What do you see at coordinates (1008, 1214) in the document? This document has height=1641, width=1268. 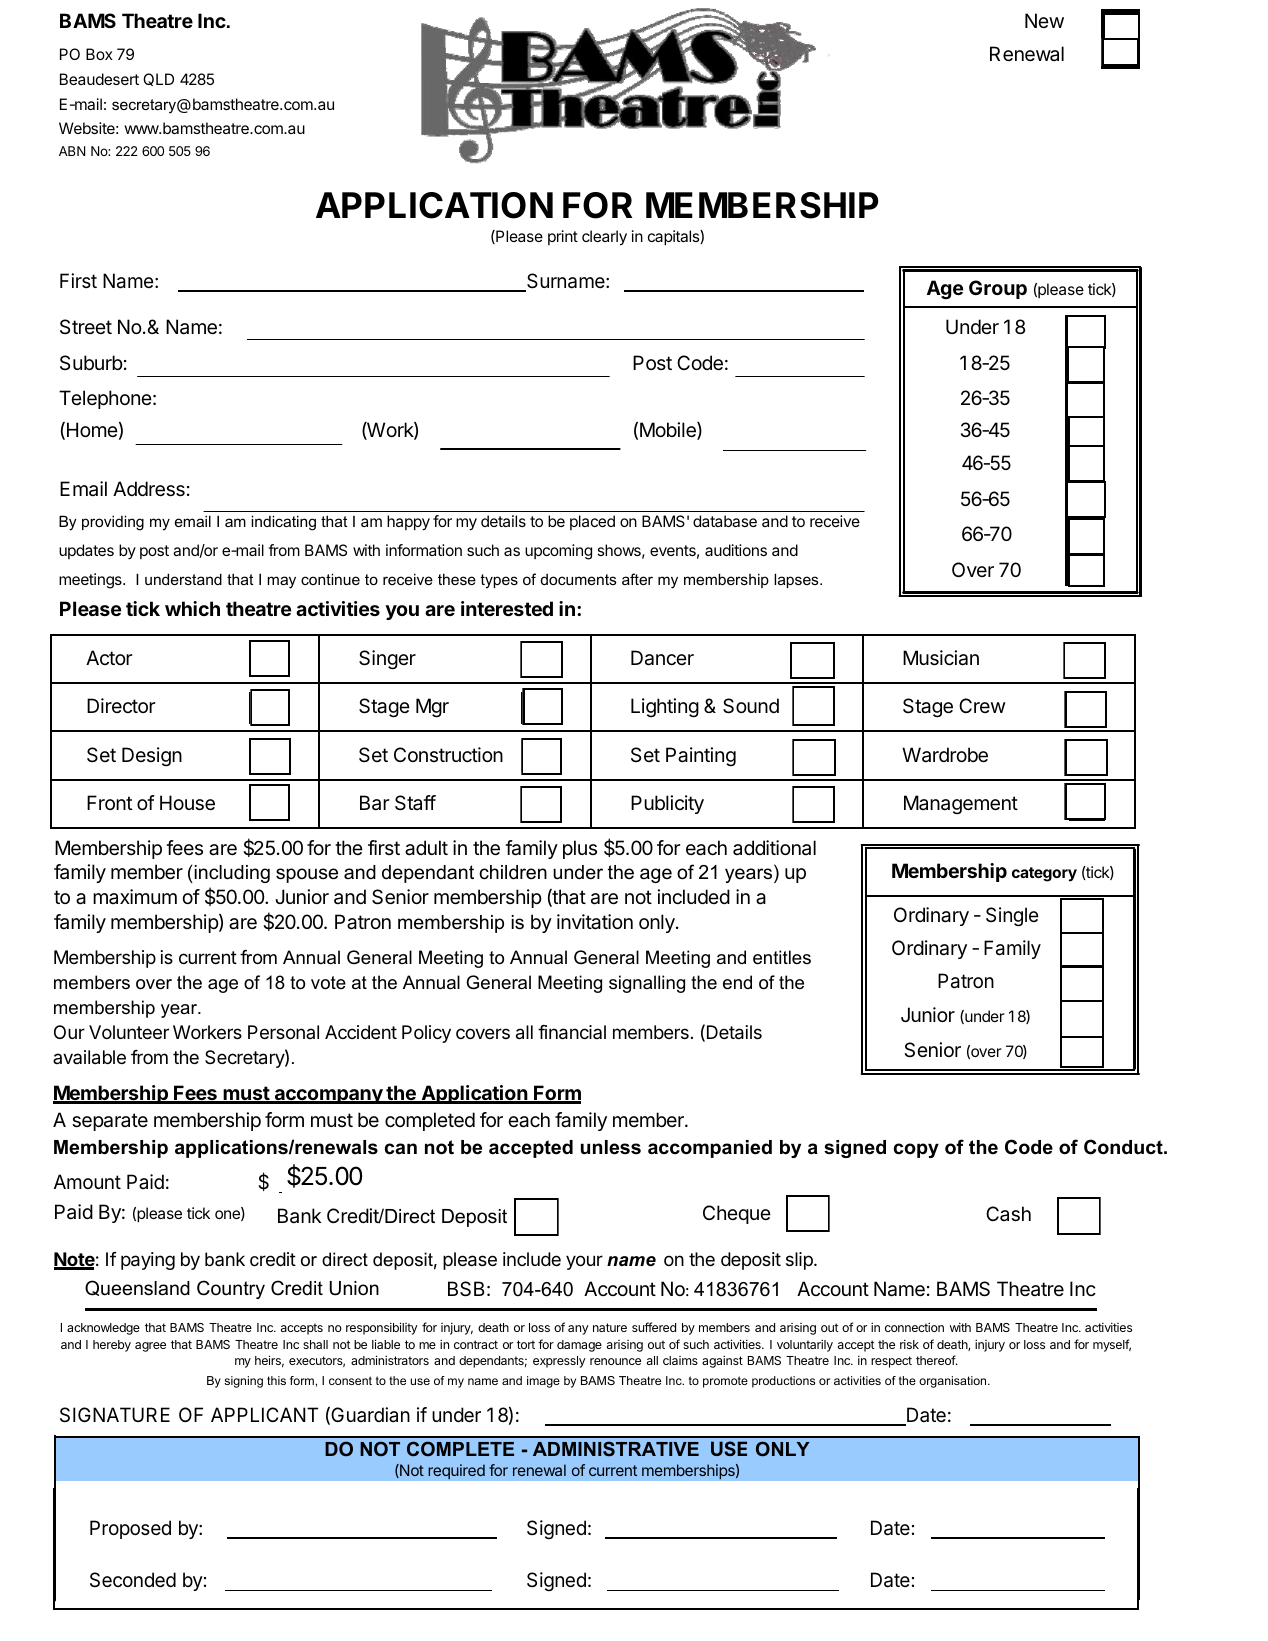 I see `Cash` at bounding box center [1008, 1214].
